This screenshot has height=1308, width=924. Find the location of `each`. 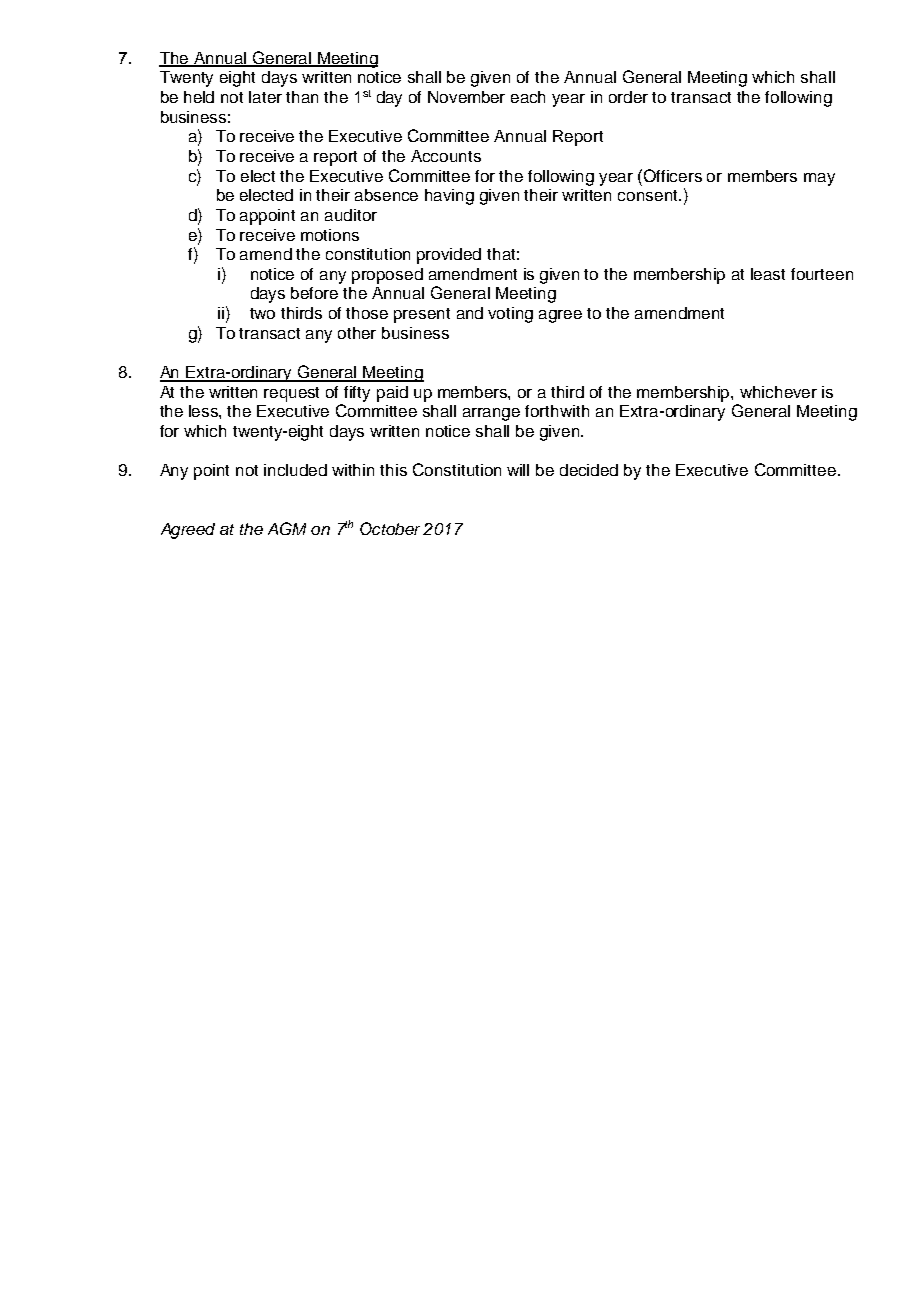

each is located at coordinates (528, 97).
